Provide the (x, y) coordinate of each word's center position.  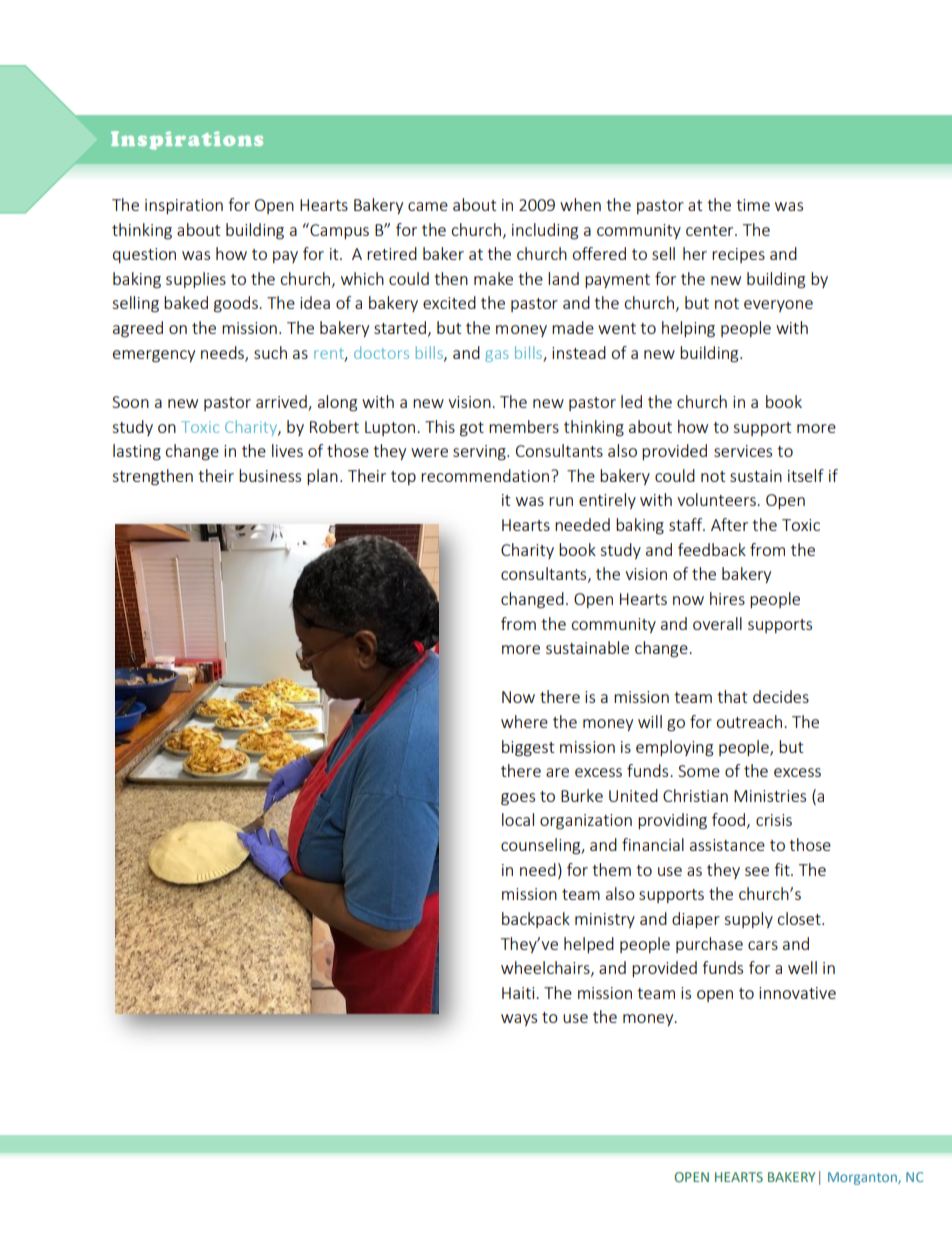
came (428, 206)
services (743, 451)
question (144, 255)
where (524, 721)
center (711, 230)
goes (518, 799)
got (472, 429)
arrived (281, 401)
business (270, 475)
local (518, 819)
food (728, 819)
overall (717, 623)
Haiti (519, 993)
